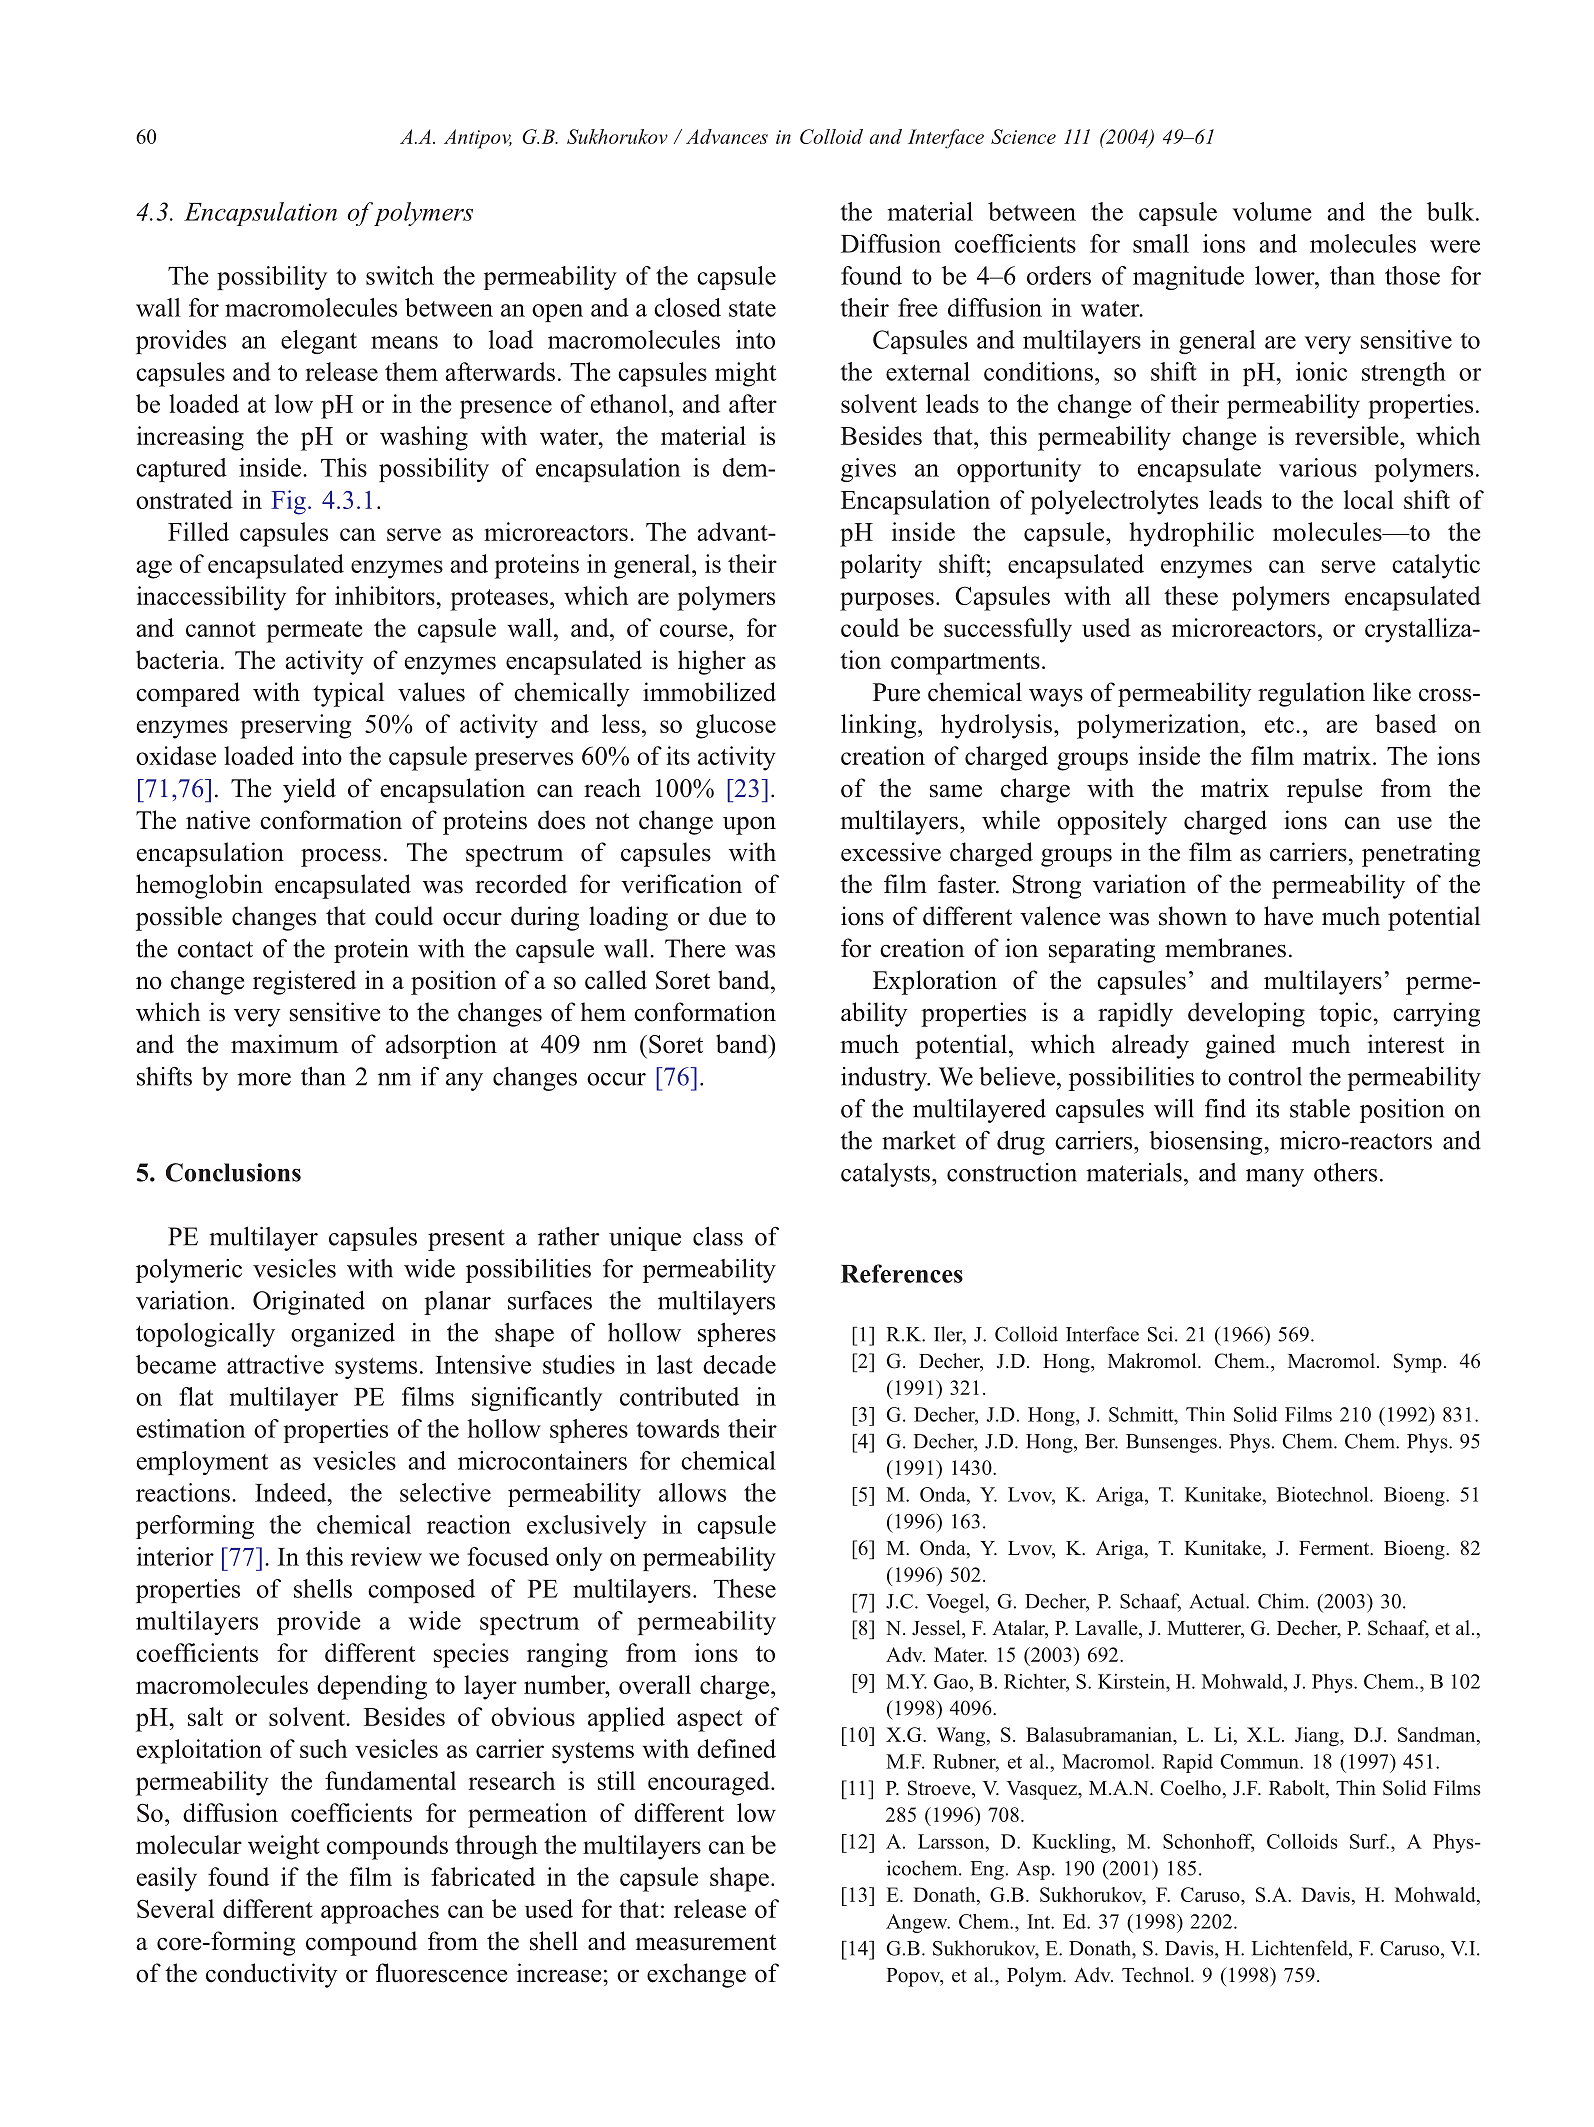 The image size is (1594, 2127). What do you see at coordinates (1335, 1548) in the screenshot?
I see `Ferment` at bounding box center [1335, 1548].
